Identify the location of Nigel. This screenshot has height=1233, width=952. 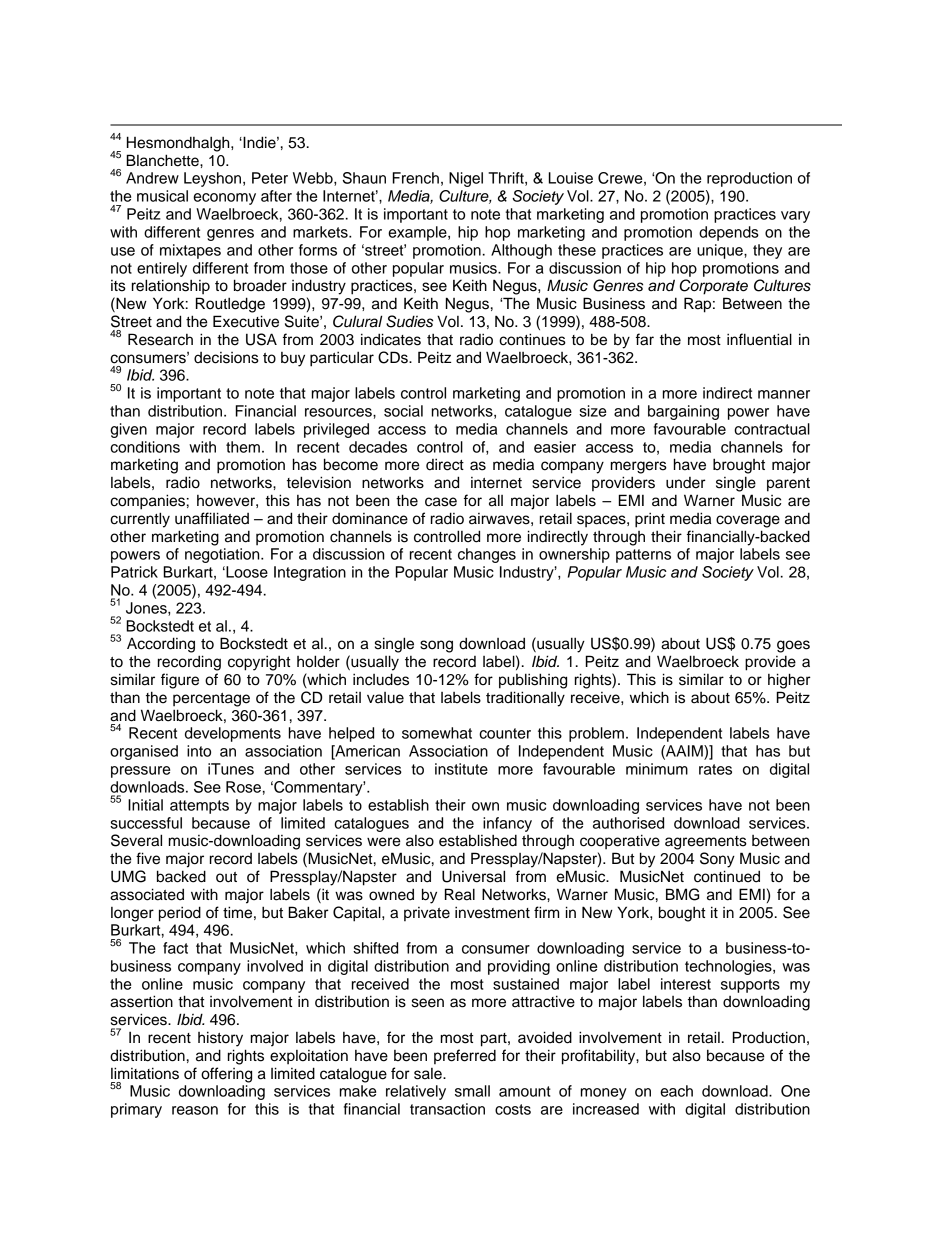
(466, 179).
